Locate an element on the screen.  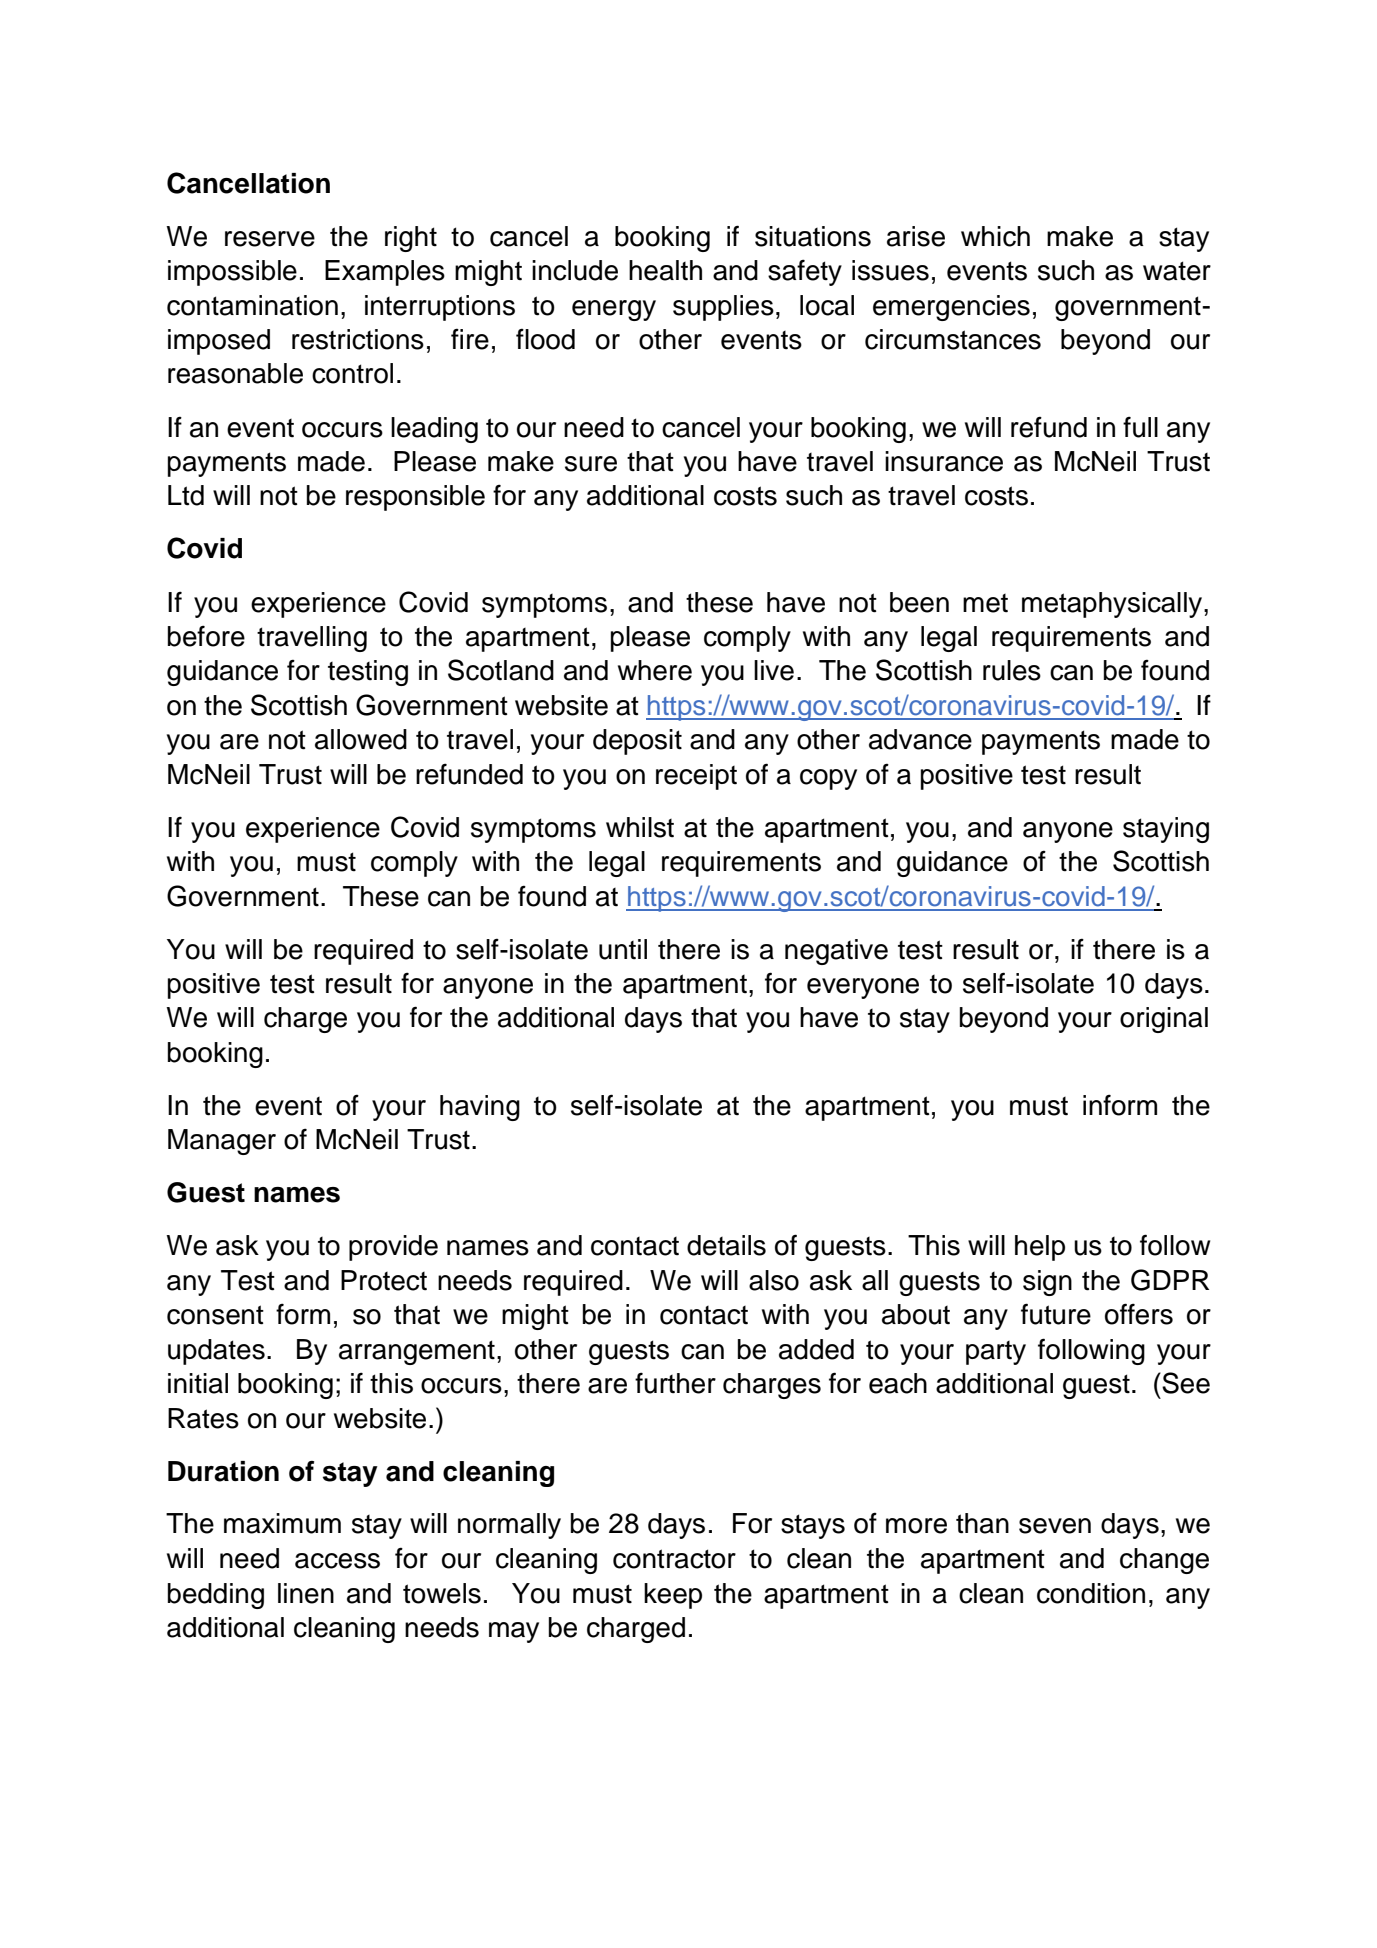
allowed is located at coordinates (361, 739).
